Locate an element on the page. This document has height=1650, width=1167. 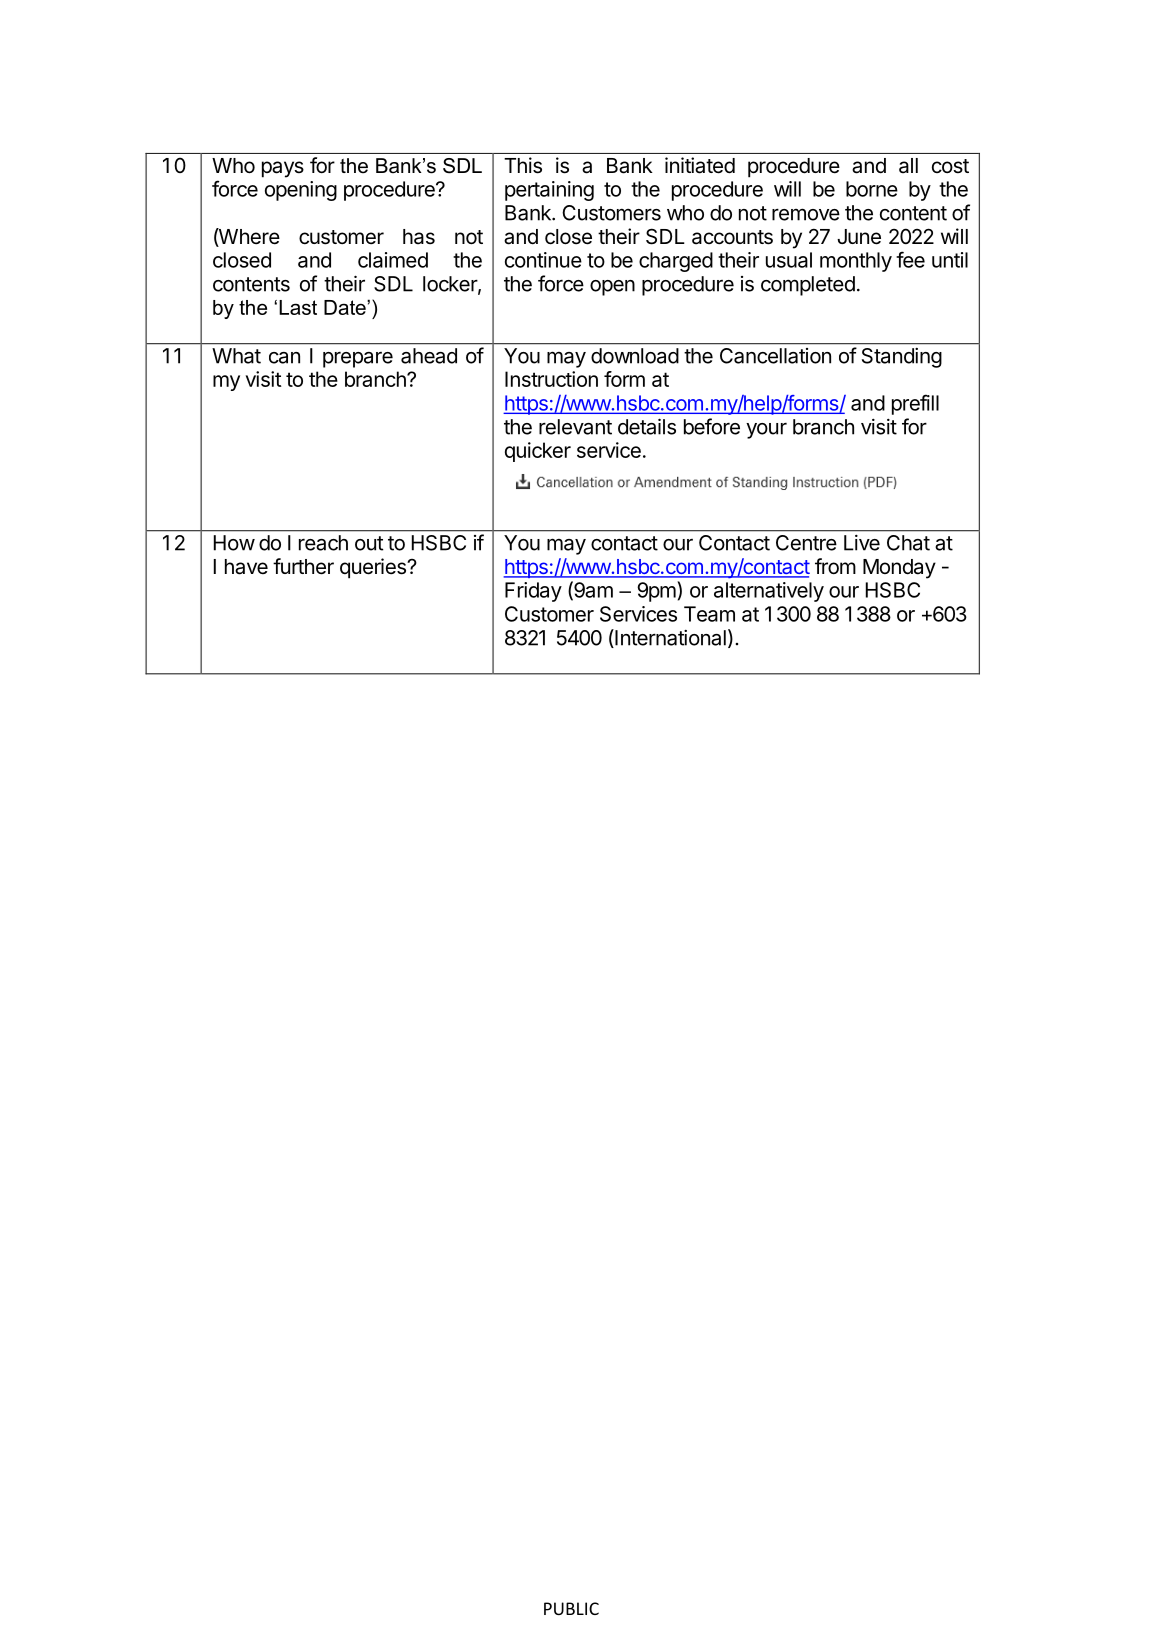
pays is located at coordinates (283, 169).
